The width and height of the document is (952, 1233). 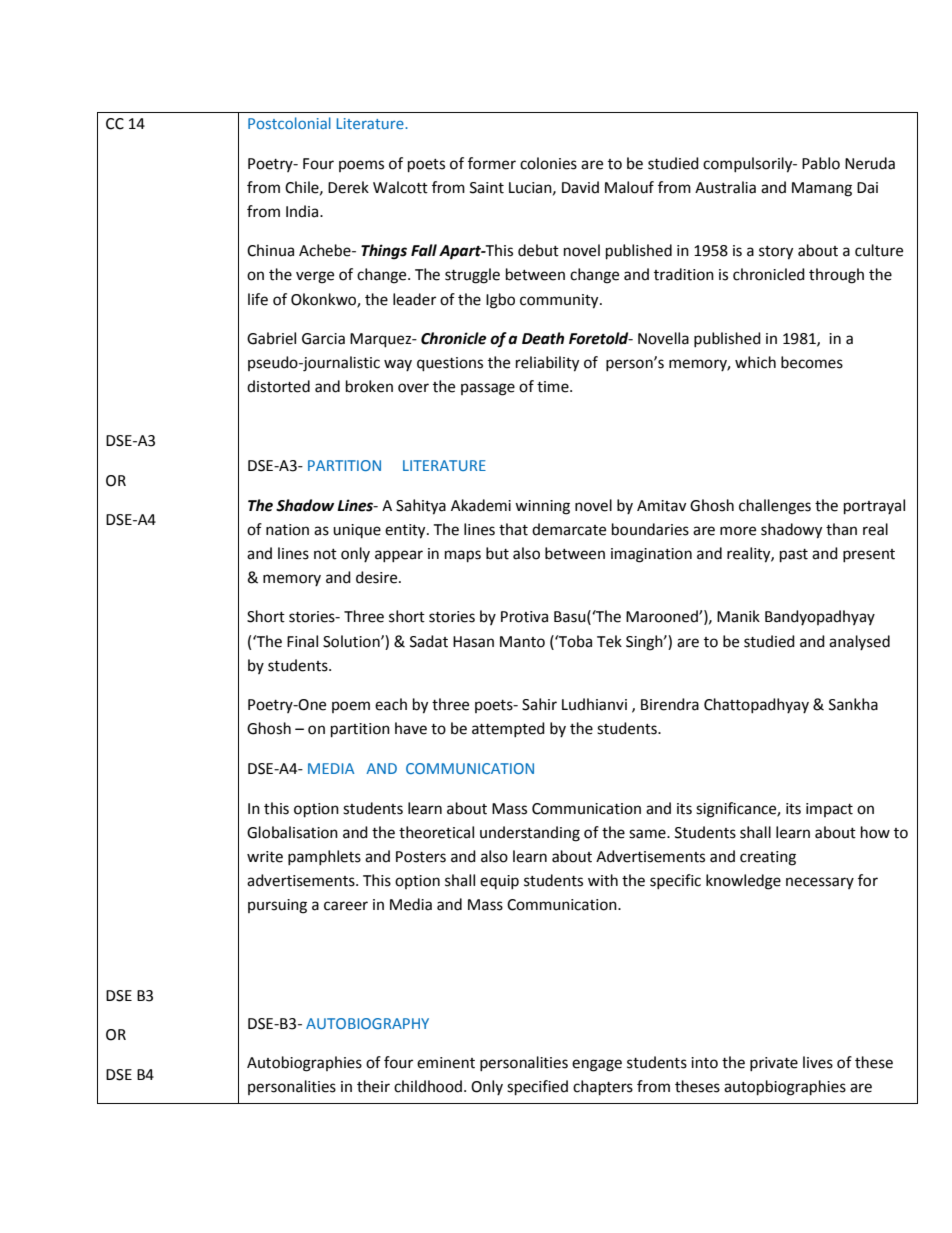 What do you see at coordinates (597, 1065) in the document?
I see `engage` at bounding box center [597, 1065].
